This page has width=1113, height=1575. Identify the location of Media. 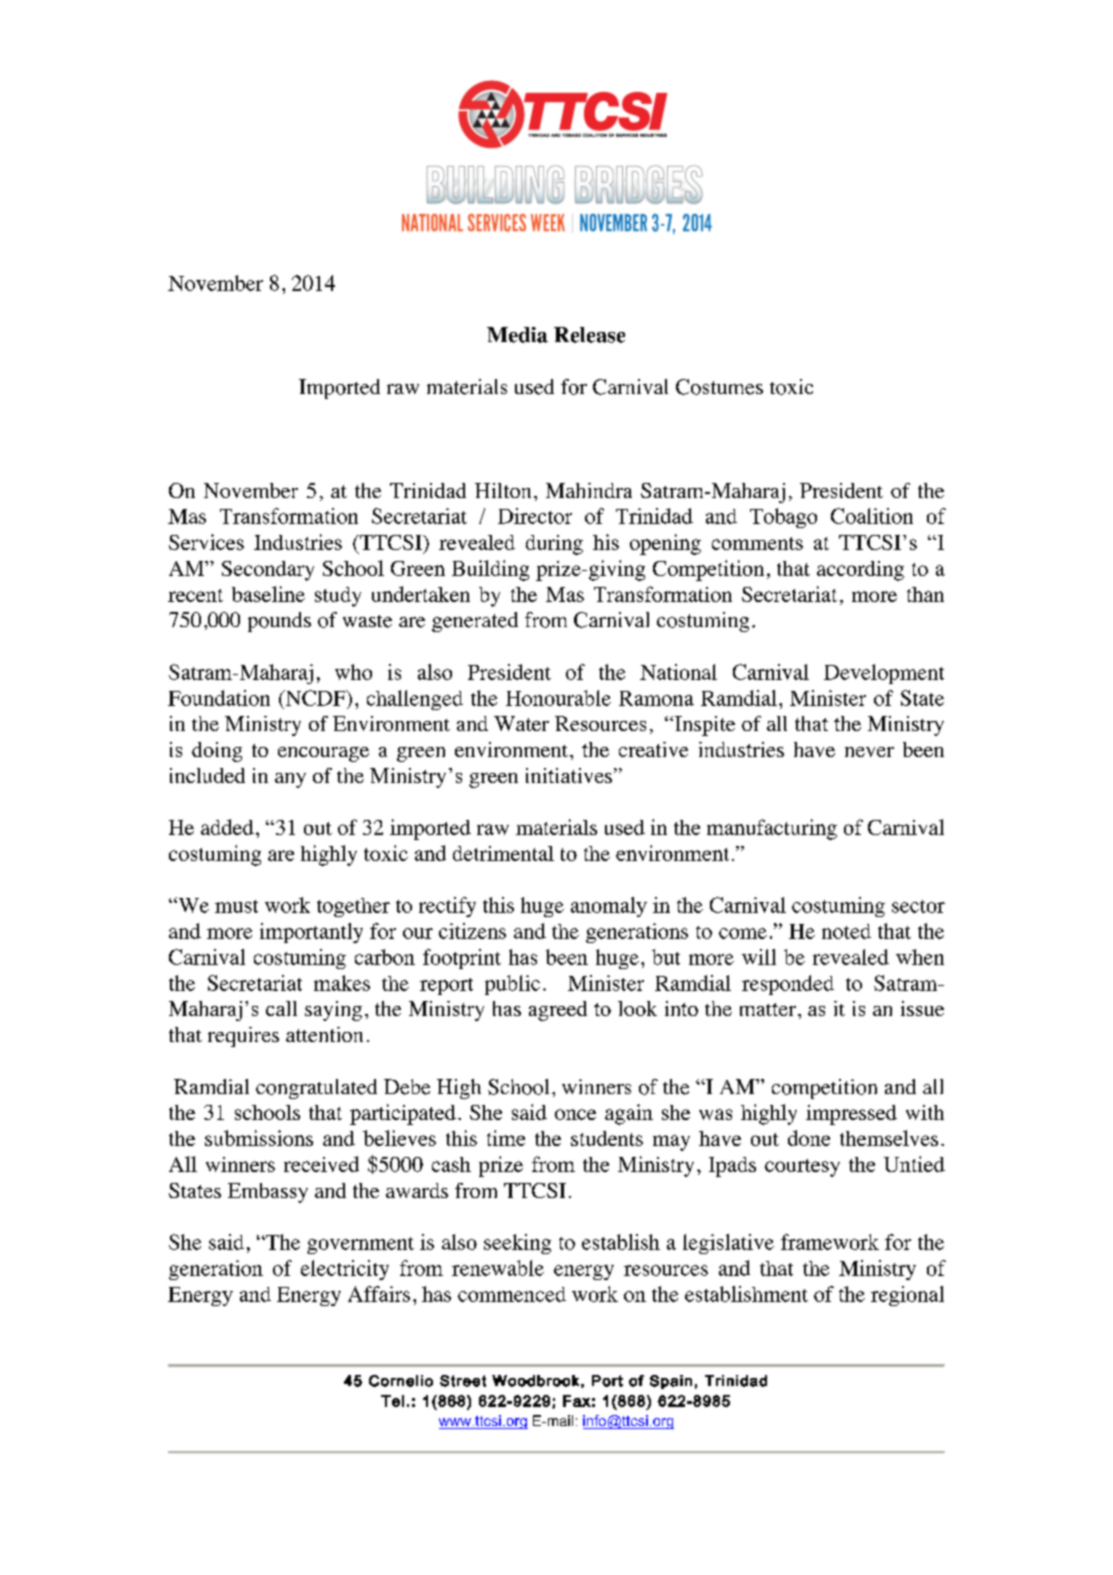
(517, 335).
